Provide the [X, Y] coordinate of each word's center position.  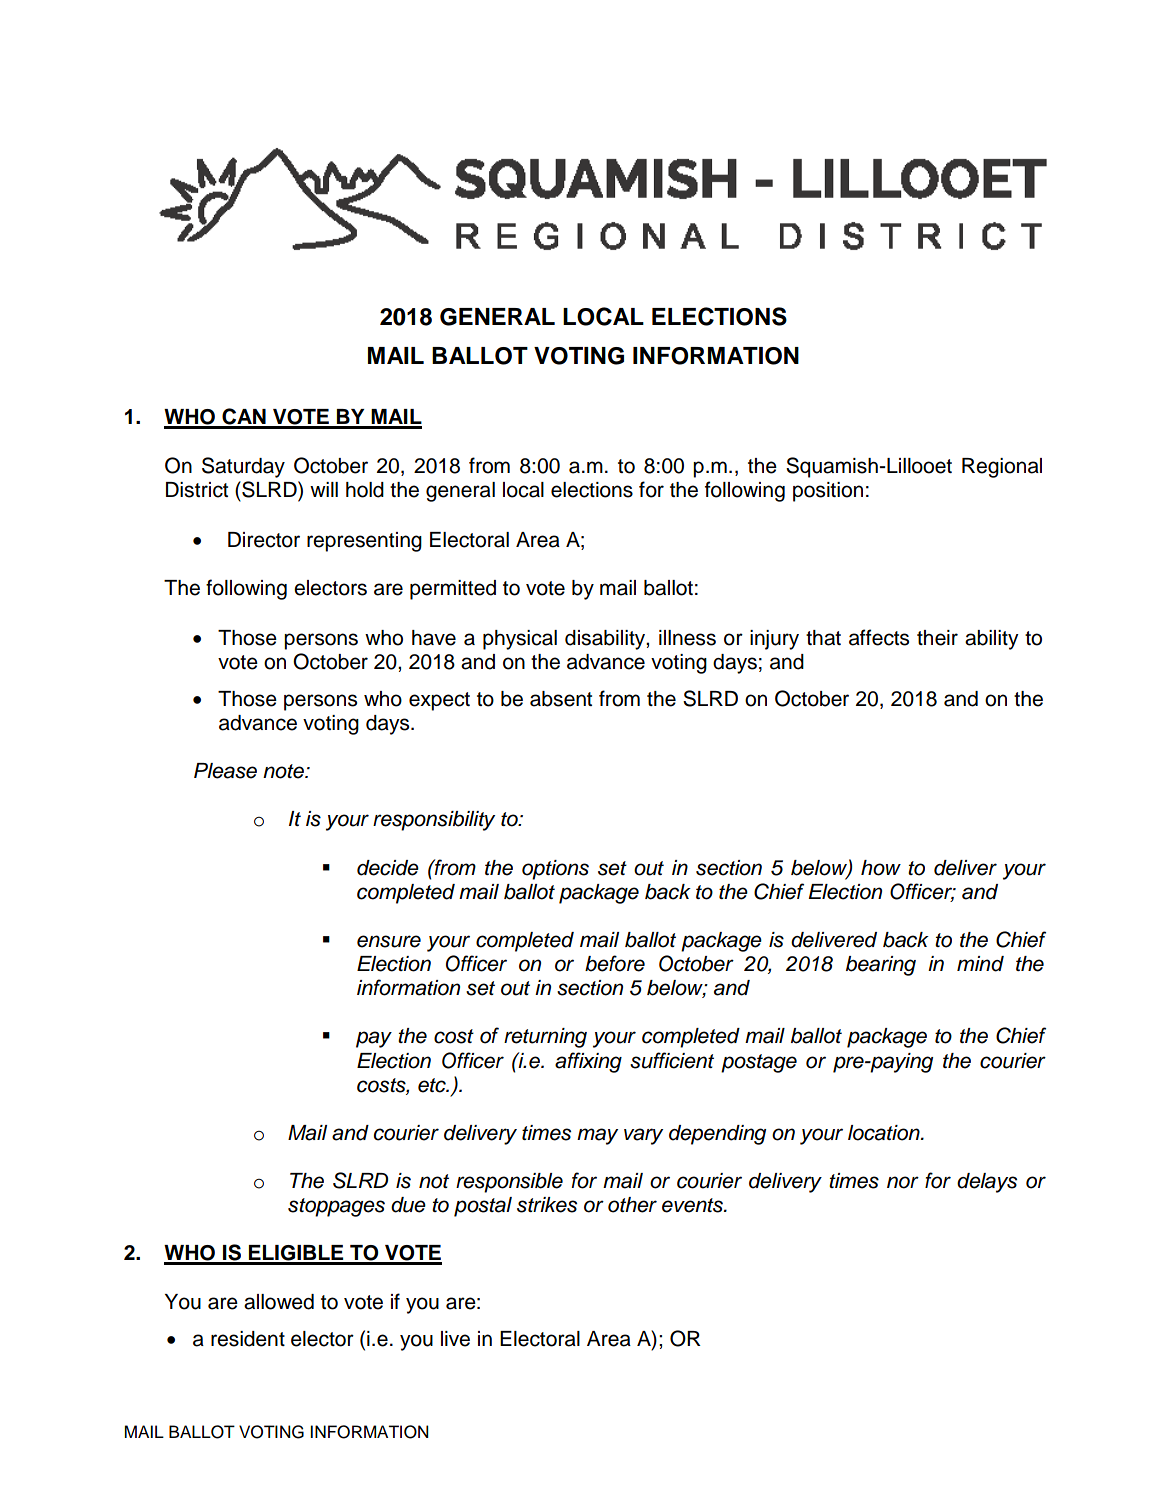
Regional [1002, 468]
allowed [279, 1302]
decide [388, 868]
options [555, 870]
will [324, 489]
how [881, 868]
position [828, 492]
